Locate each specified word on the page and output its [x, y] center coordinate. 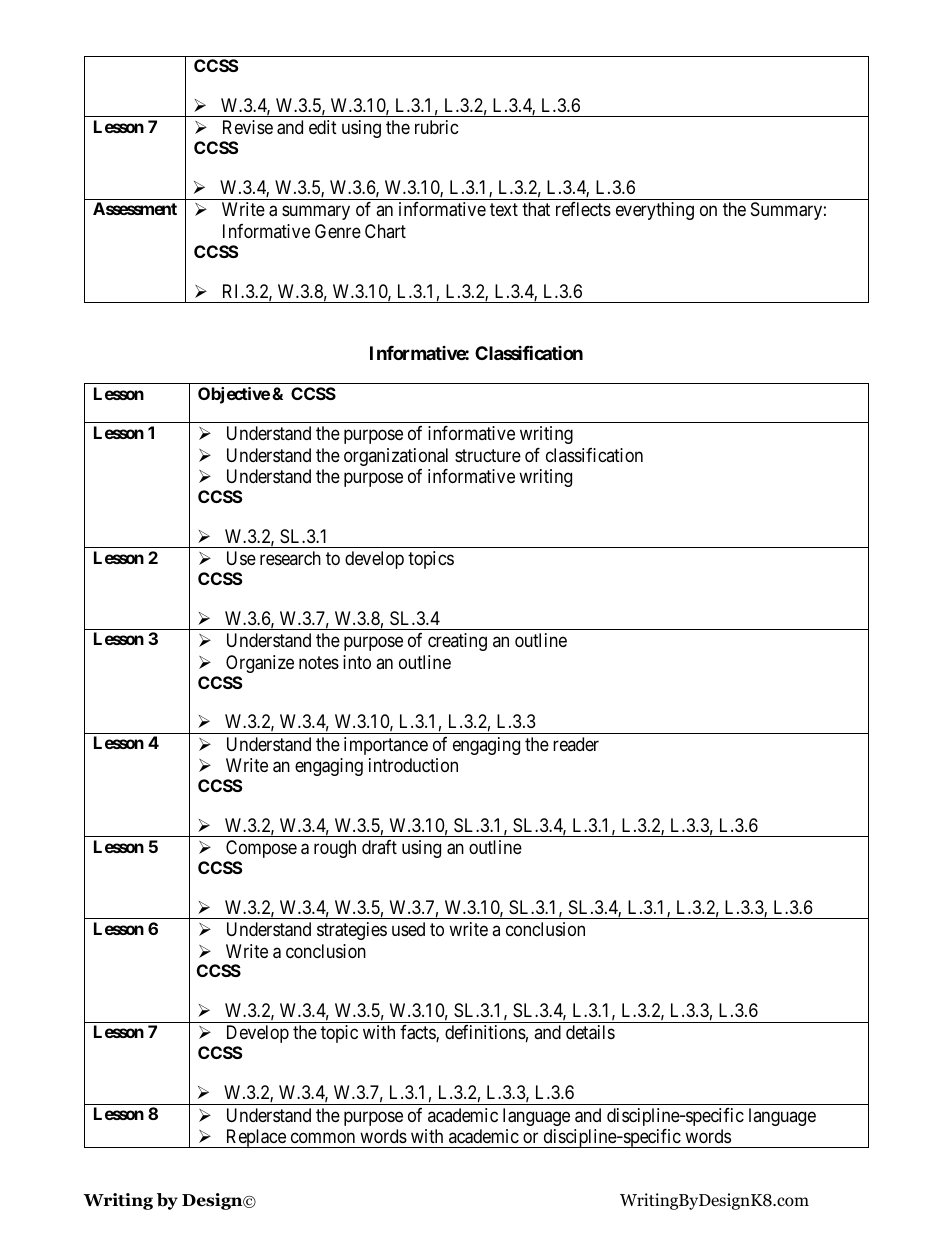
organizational [396, 457]
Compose [261, 849]
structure [488, 455]
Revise [248, 127]
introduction [413, 765]
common [323, 1137]
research [290, 558]
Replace [255, 1138]
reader [576, 744]
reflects [583, 209]
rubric [437, 127]
